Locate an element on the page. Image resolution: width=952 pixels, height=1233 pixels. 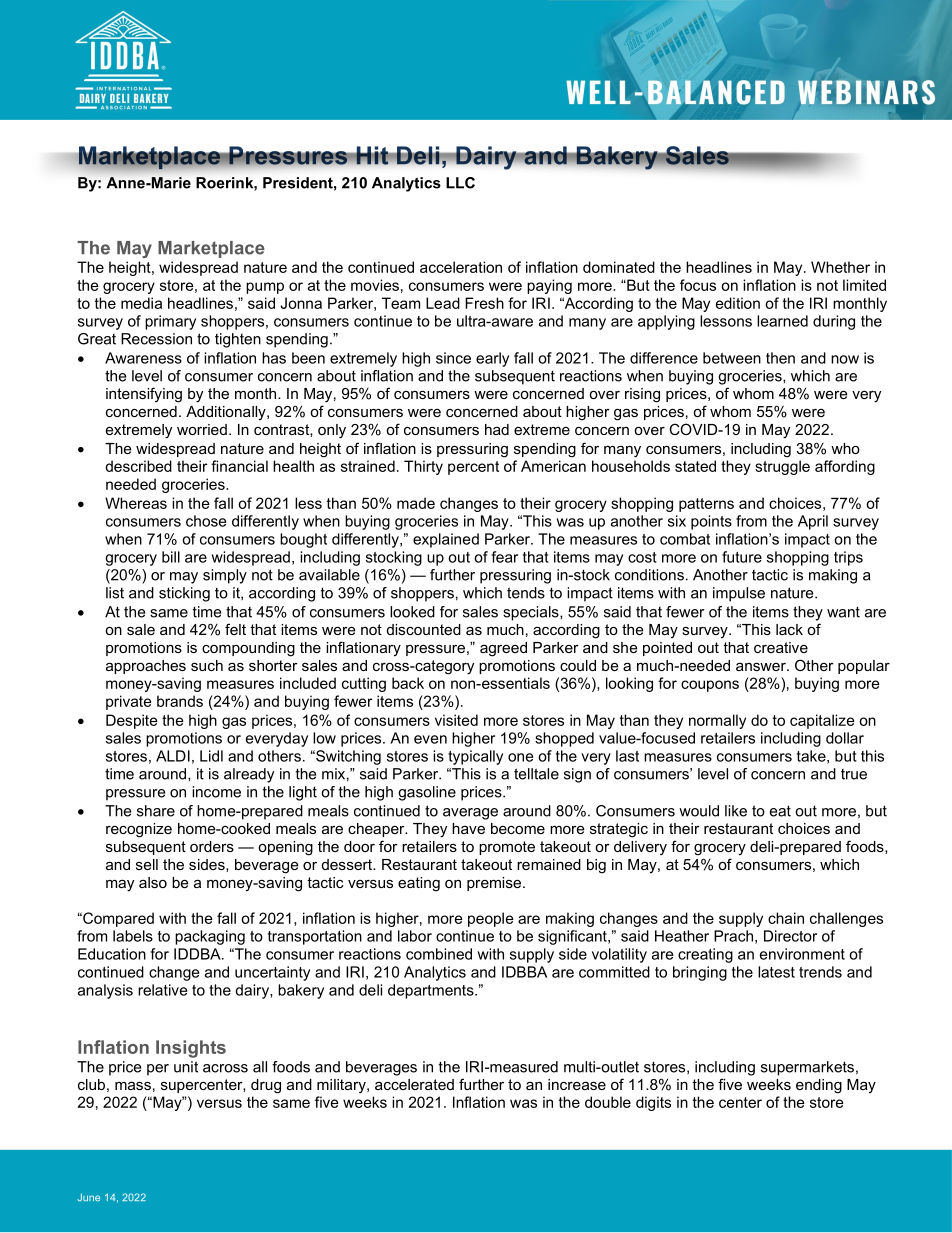
brands is located at coordinates (180, 701).
